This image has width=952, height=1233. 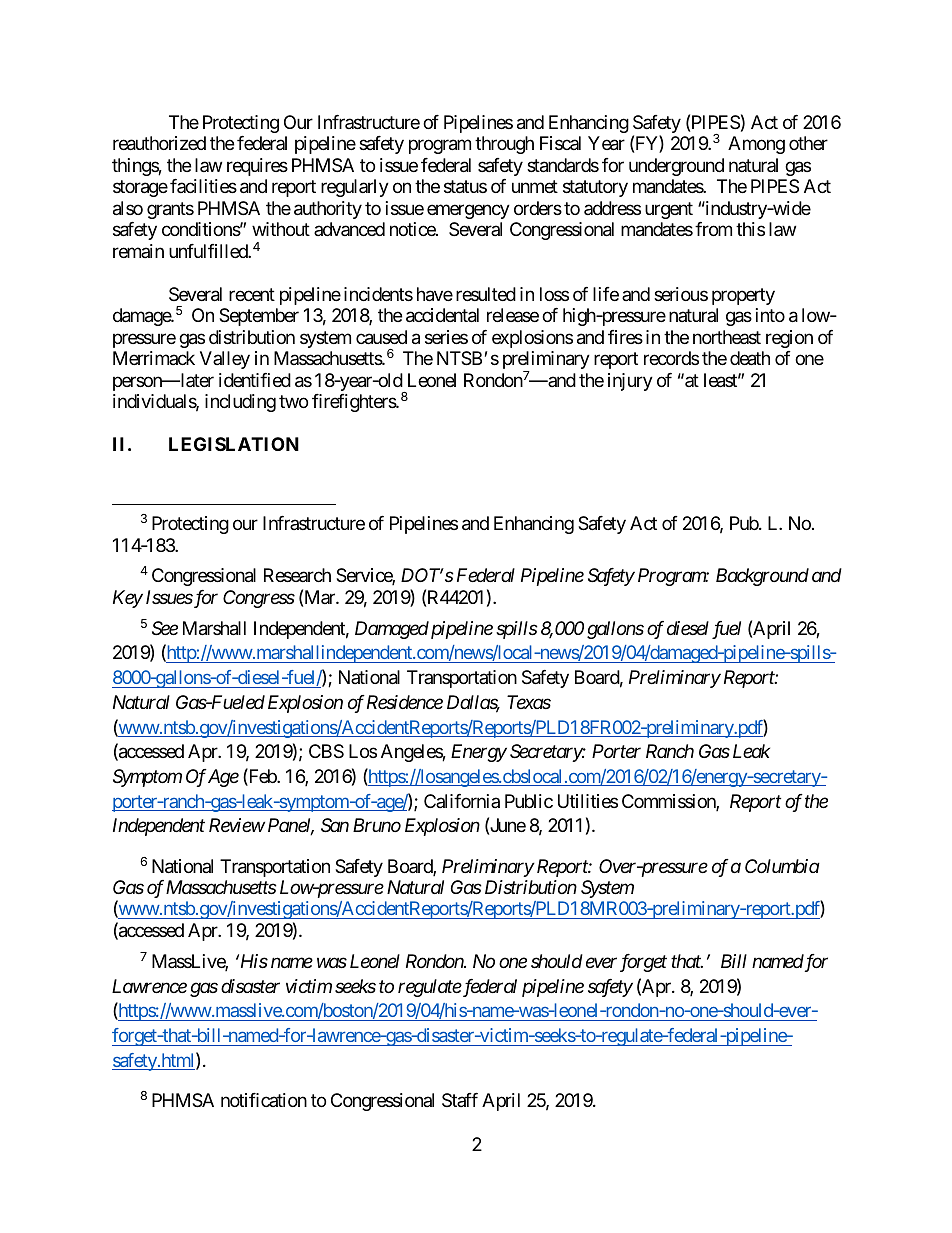 What do you see at coordinates (756, 145) in the image?
I see `Among` at bounding box center [756, 145].
